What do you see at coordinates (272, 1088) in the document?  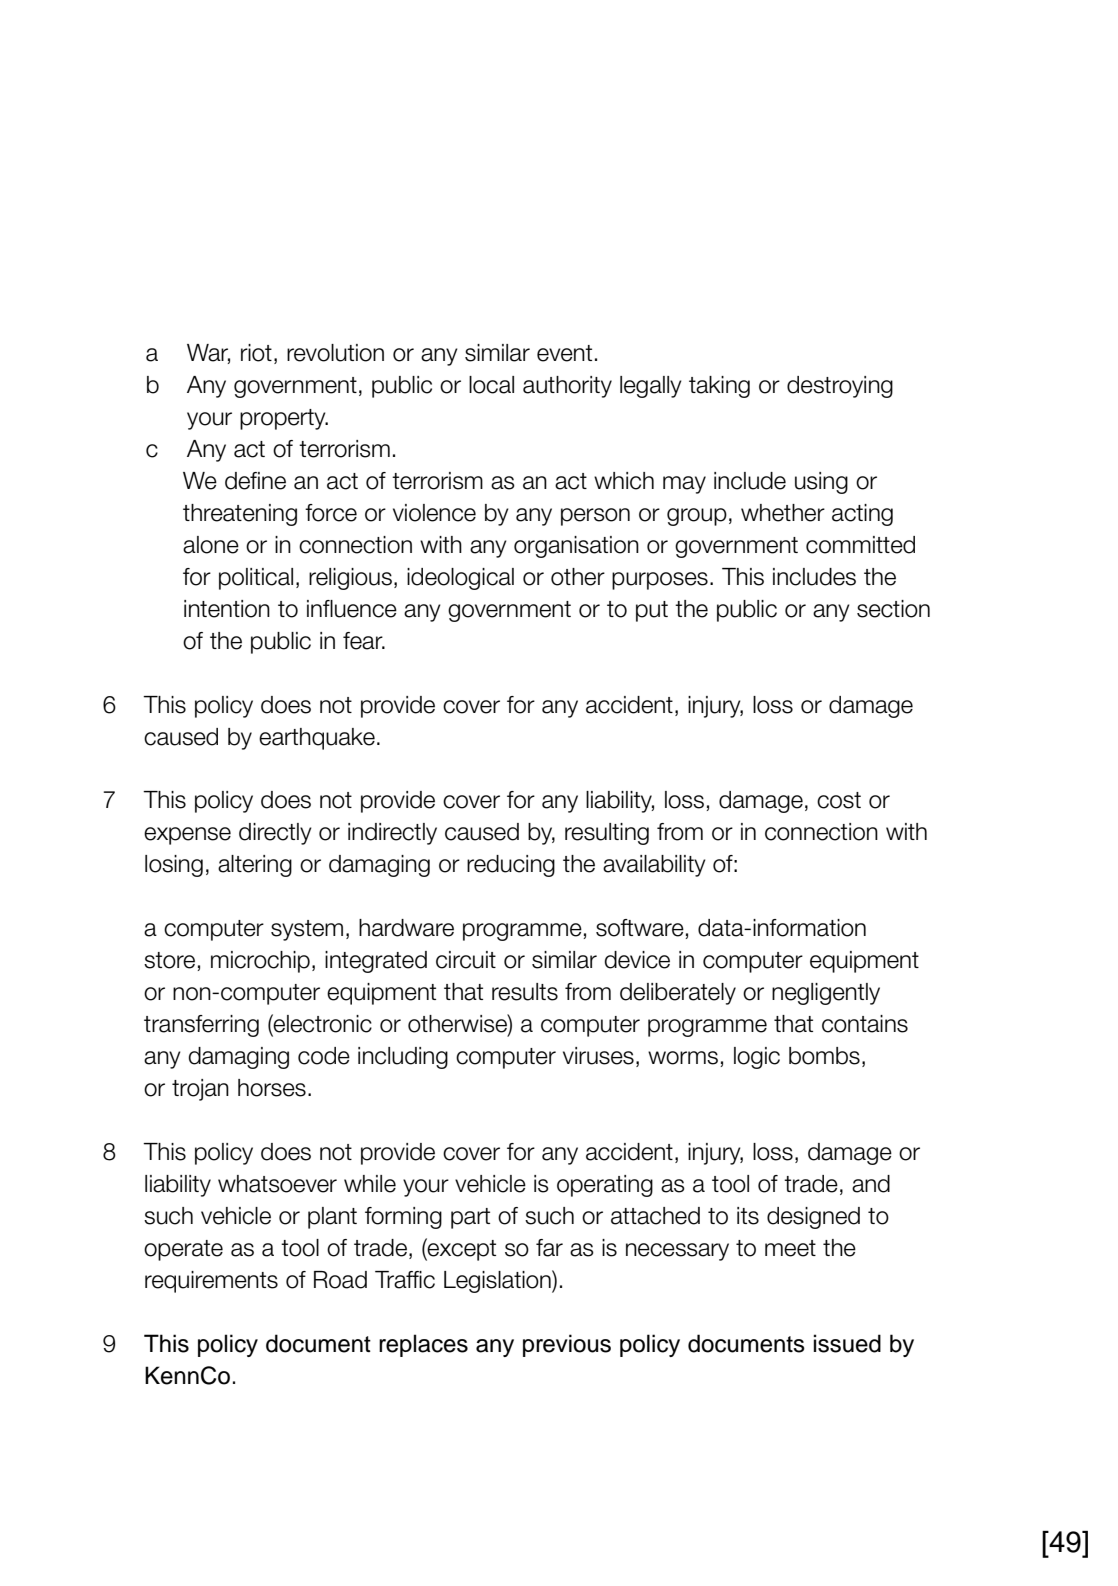 I see `horses` at bounding box center [272, 1088].
